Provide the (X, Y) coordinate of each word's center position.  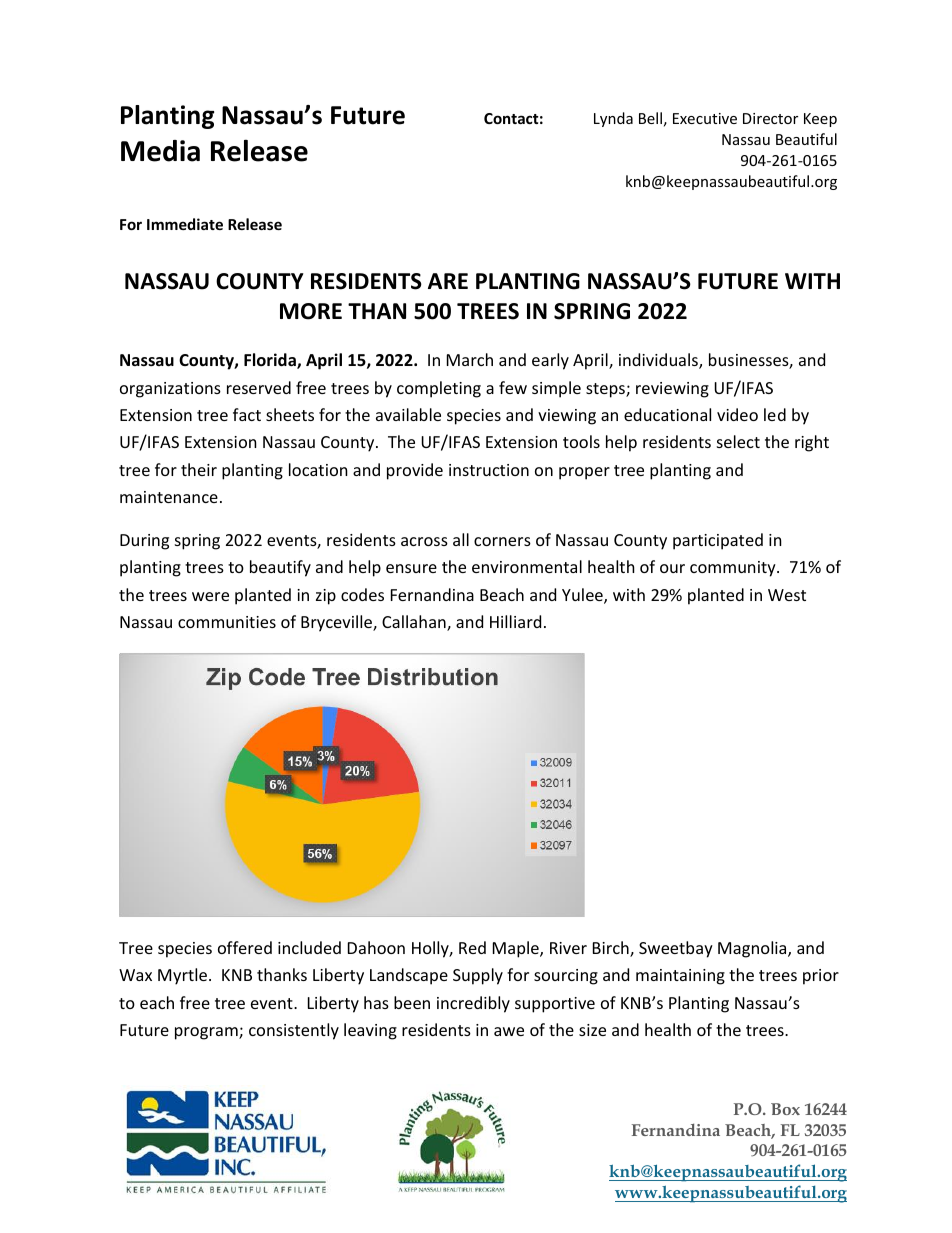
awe (509, 1031)
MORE (311, 311)
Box (785, 1109)
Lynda (613, 119)
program (207, 1033)
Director (770, 118)
